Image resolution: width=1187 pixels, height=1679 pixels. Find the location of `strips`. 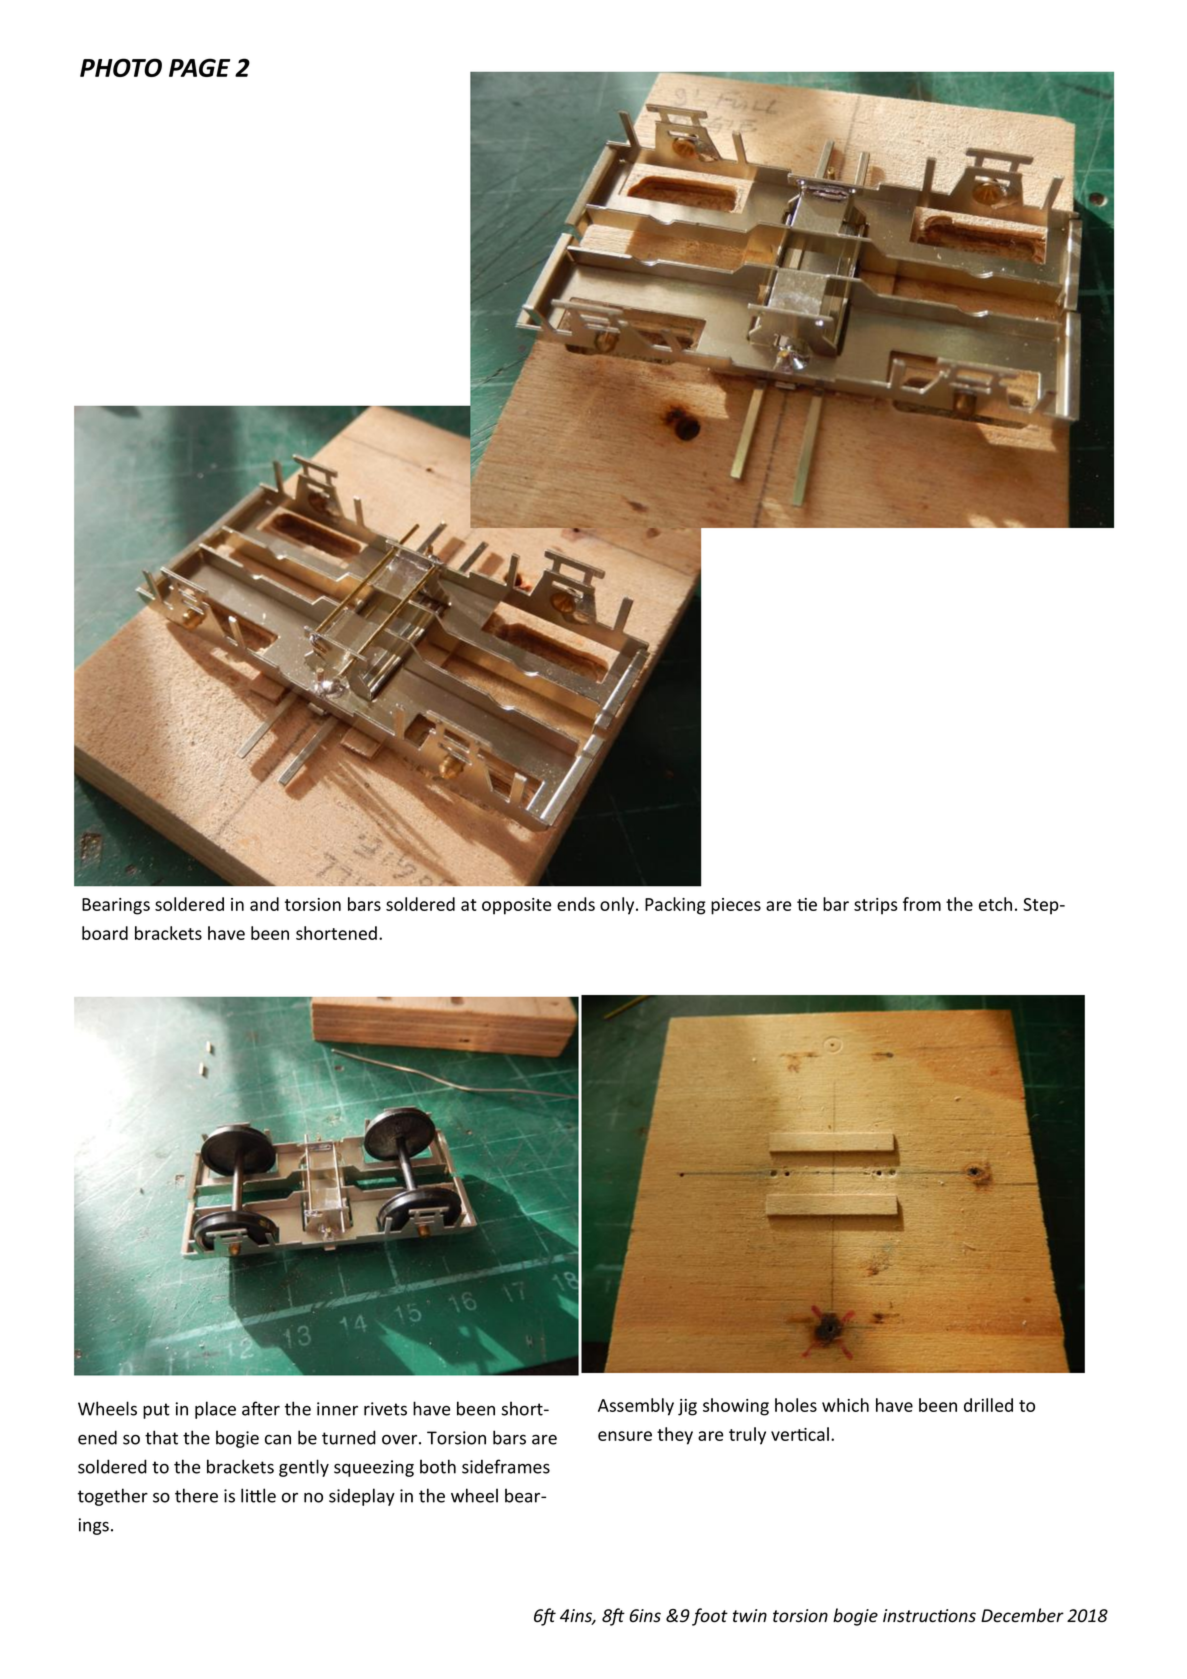

strips is located at coordinates (875, 906).
